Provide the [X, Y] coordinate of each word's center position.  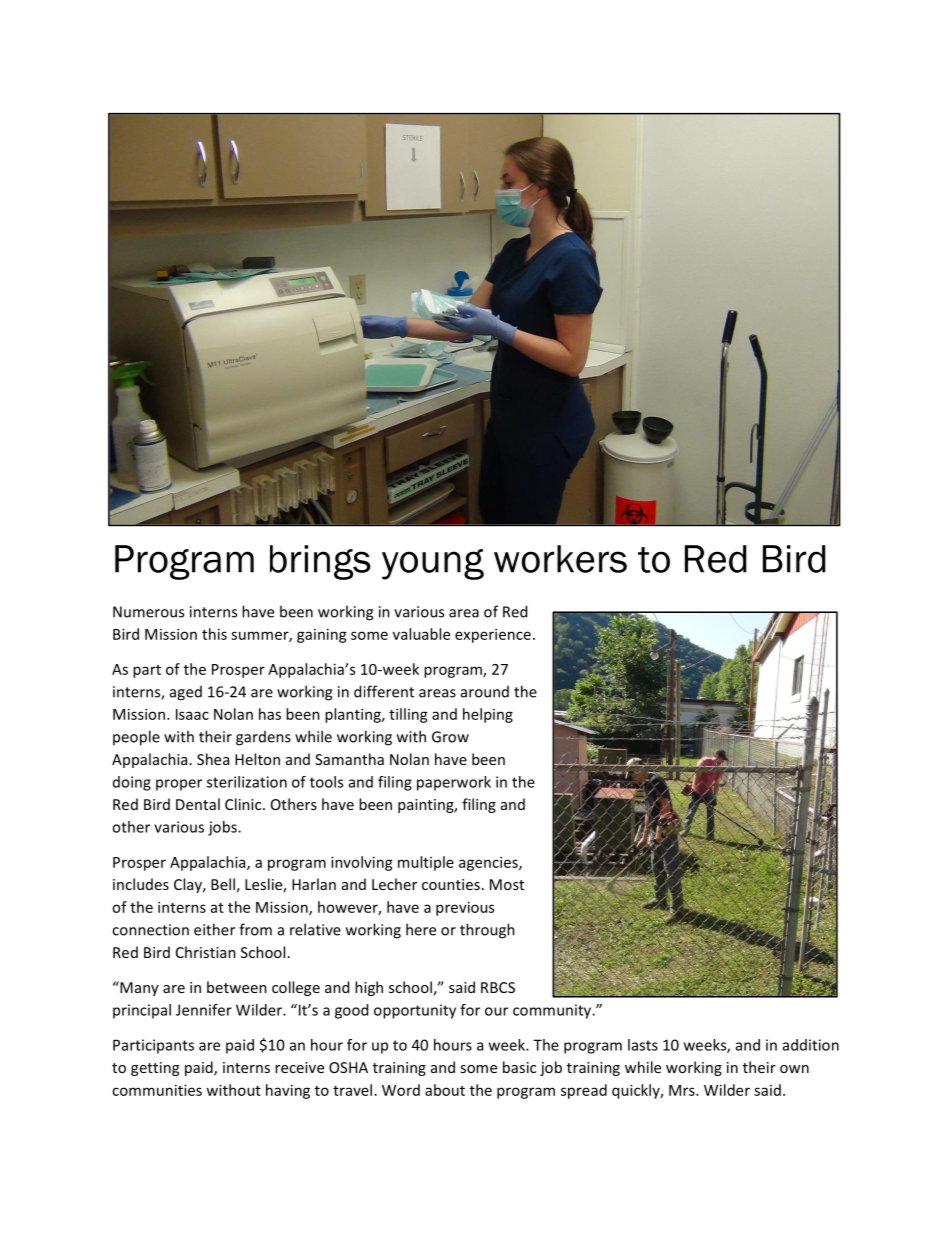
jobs [223, 828]
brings [320, 562]
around [485, 692]
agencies [489, 863]
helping [488, 715]
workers [560, 559]
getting [155, 1069]
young [433, 564]
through [487, 931]
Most [507, 884]
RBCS [498, 987]
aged [186, 693]
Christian [206, 952]
